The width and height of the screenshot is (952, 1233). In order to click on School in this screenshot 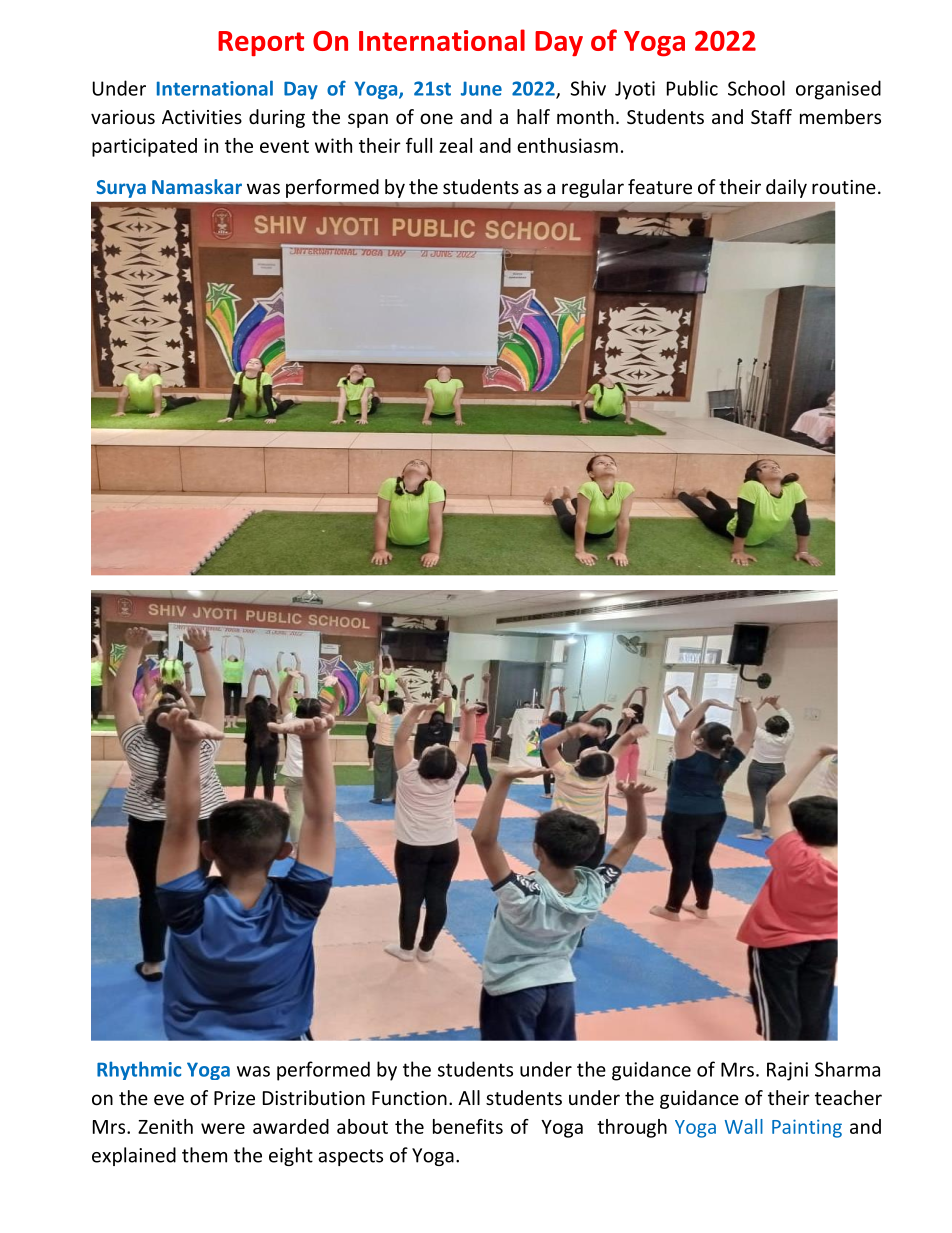, I will do `click(756, 88)`.
